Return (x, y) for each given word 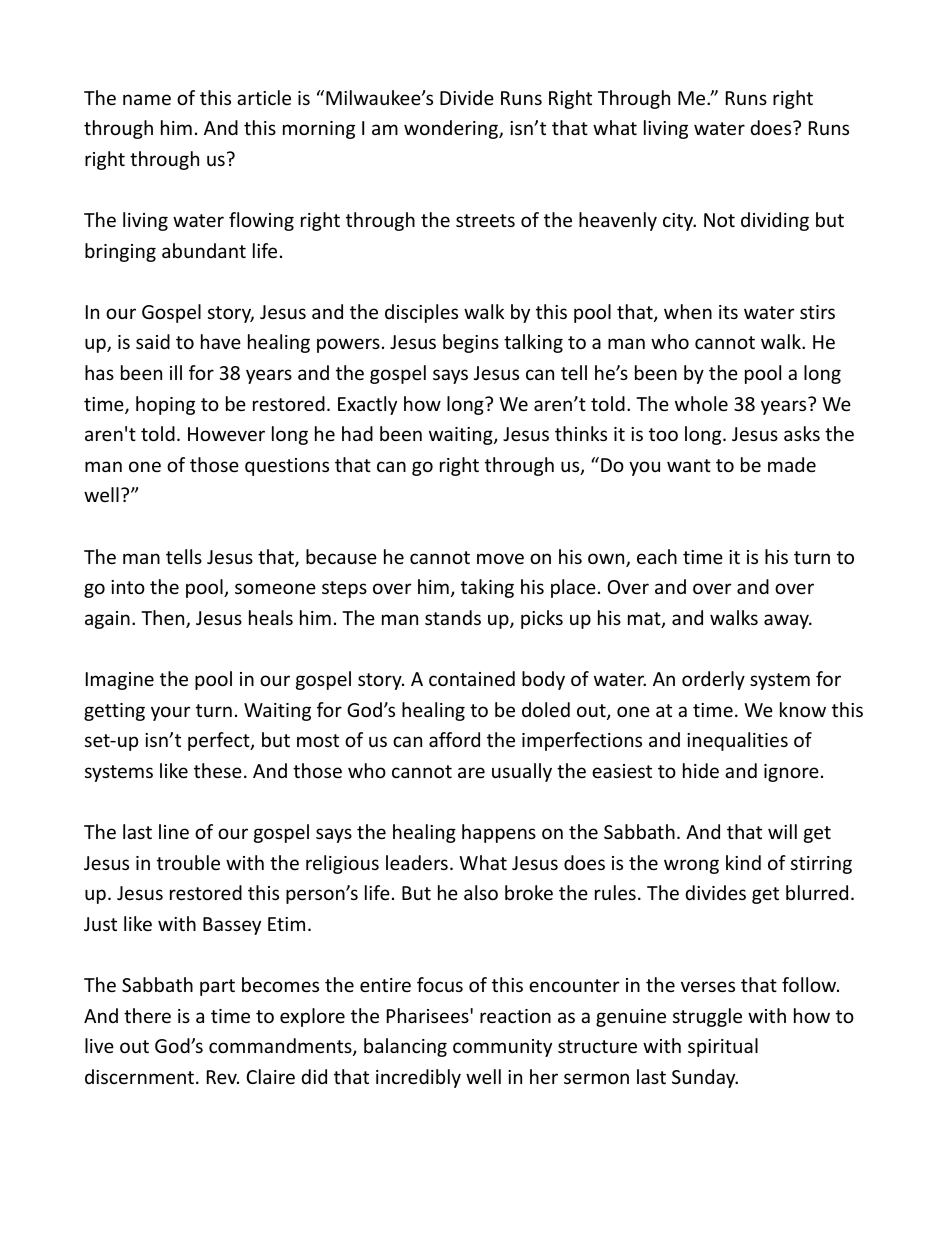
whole (701, 403)
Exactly (367, 405)
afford (454, 739)
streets (485, 220)
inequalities (737, 741)
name (147, 99)
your (171, 713)
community (502, 1048)
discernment (141, 1076)
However (226, 434)
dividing (775, 221)
